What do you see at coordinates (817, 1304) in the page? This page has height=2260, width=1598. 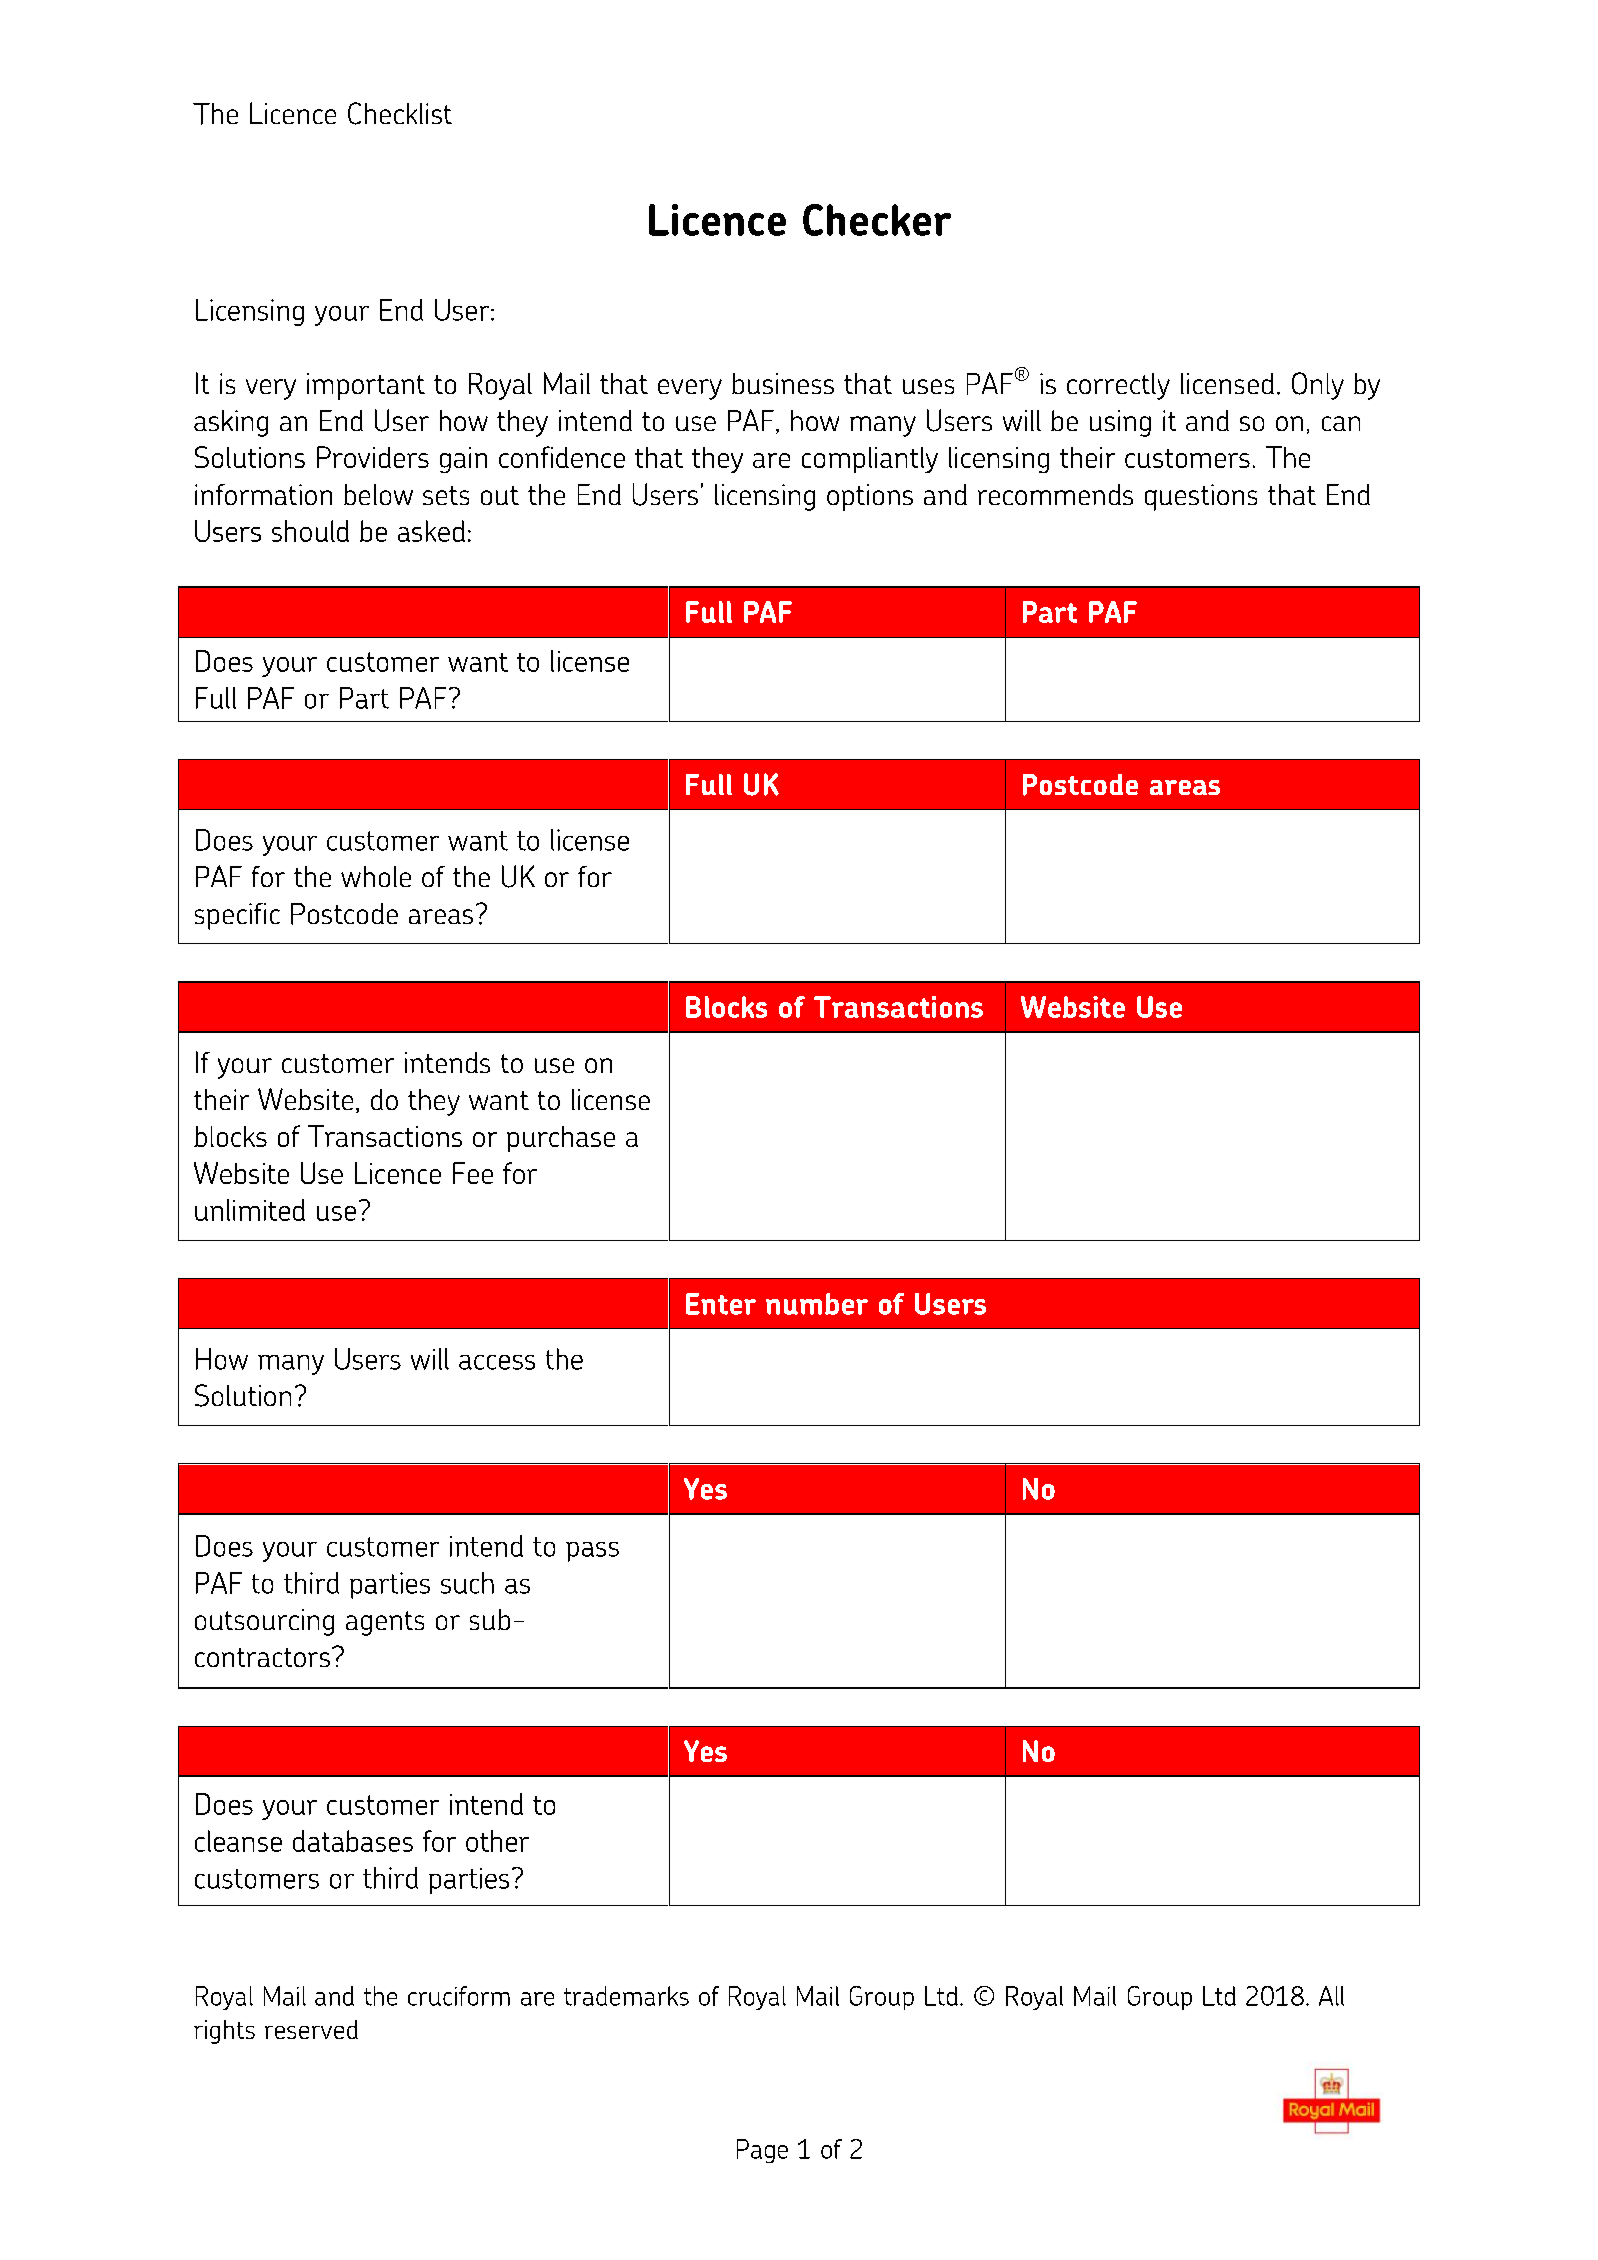 I see `number` at bounding box center [817, 1304].
